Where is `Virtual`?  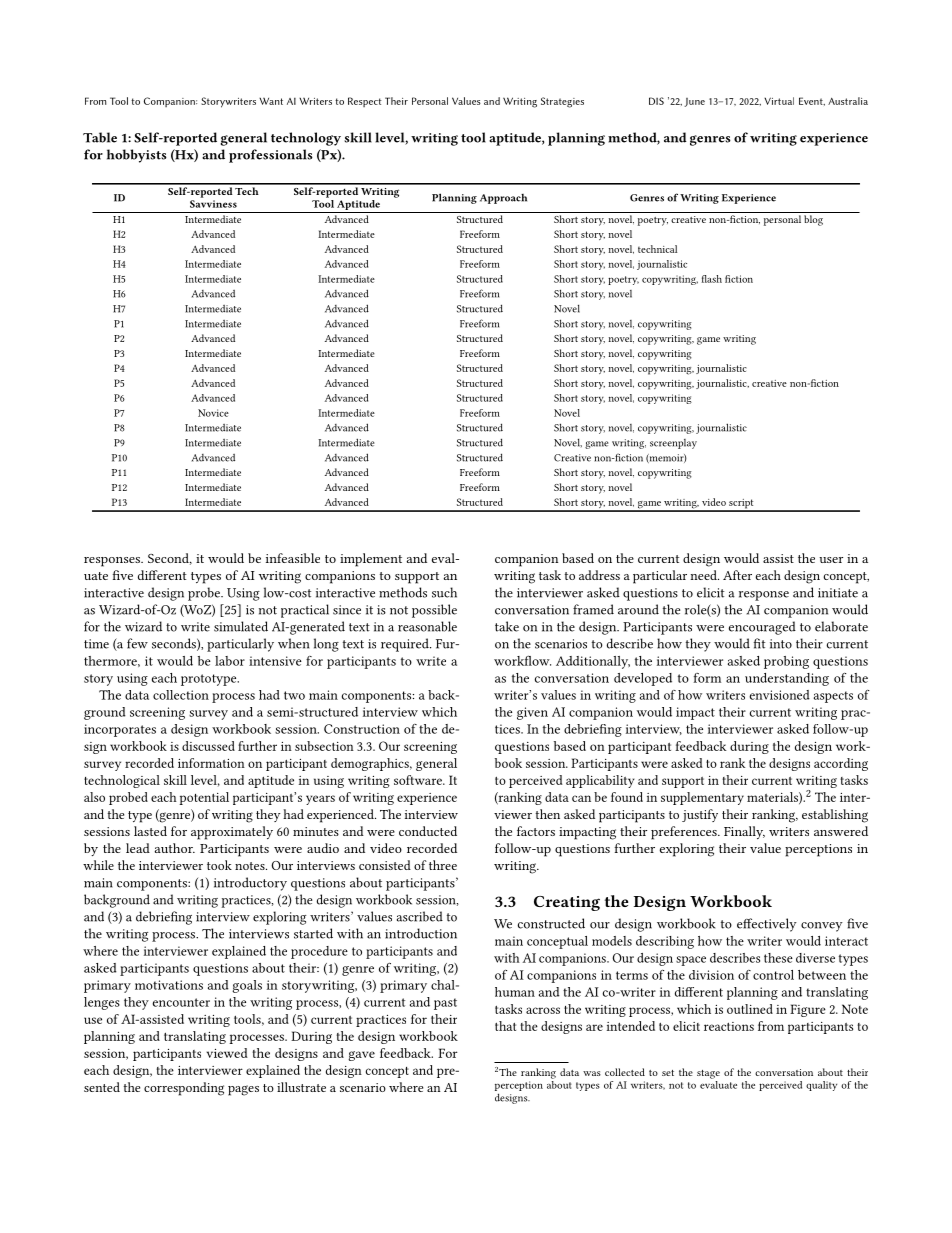 Virtual is located at coordinates (779, 101).
